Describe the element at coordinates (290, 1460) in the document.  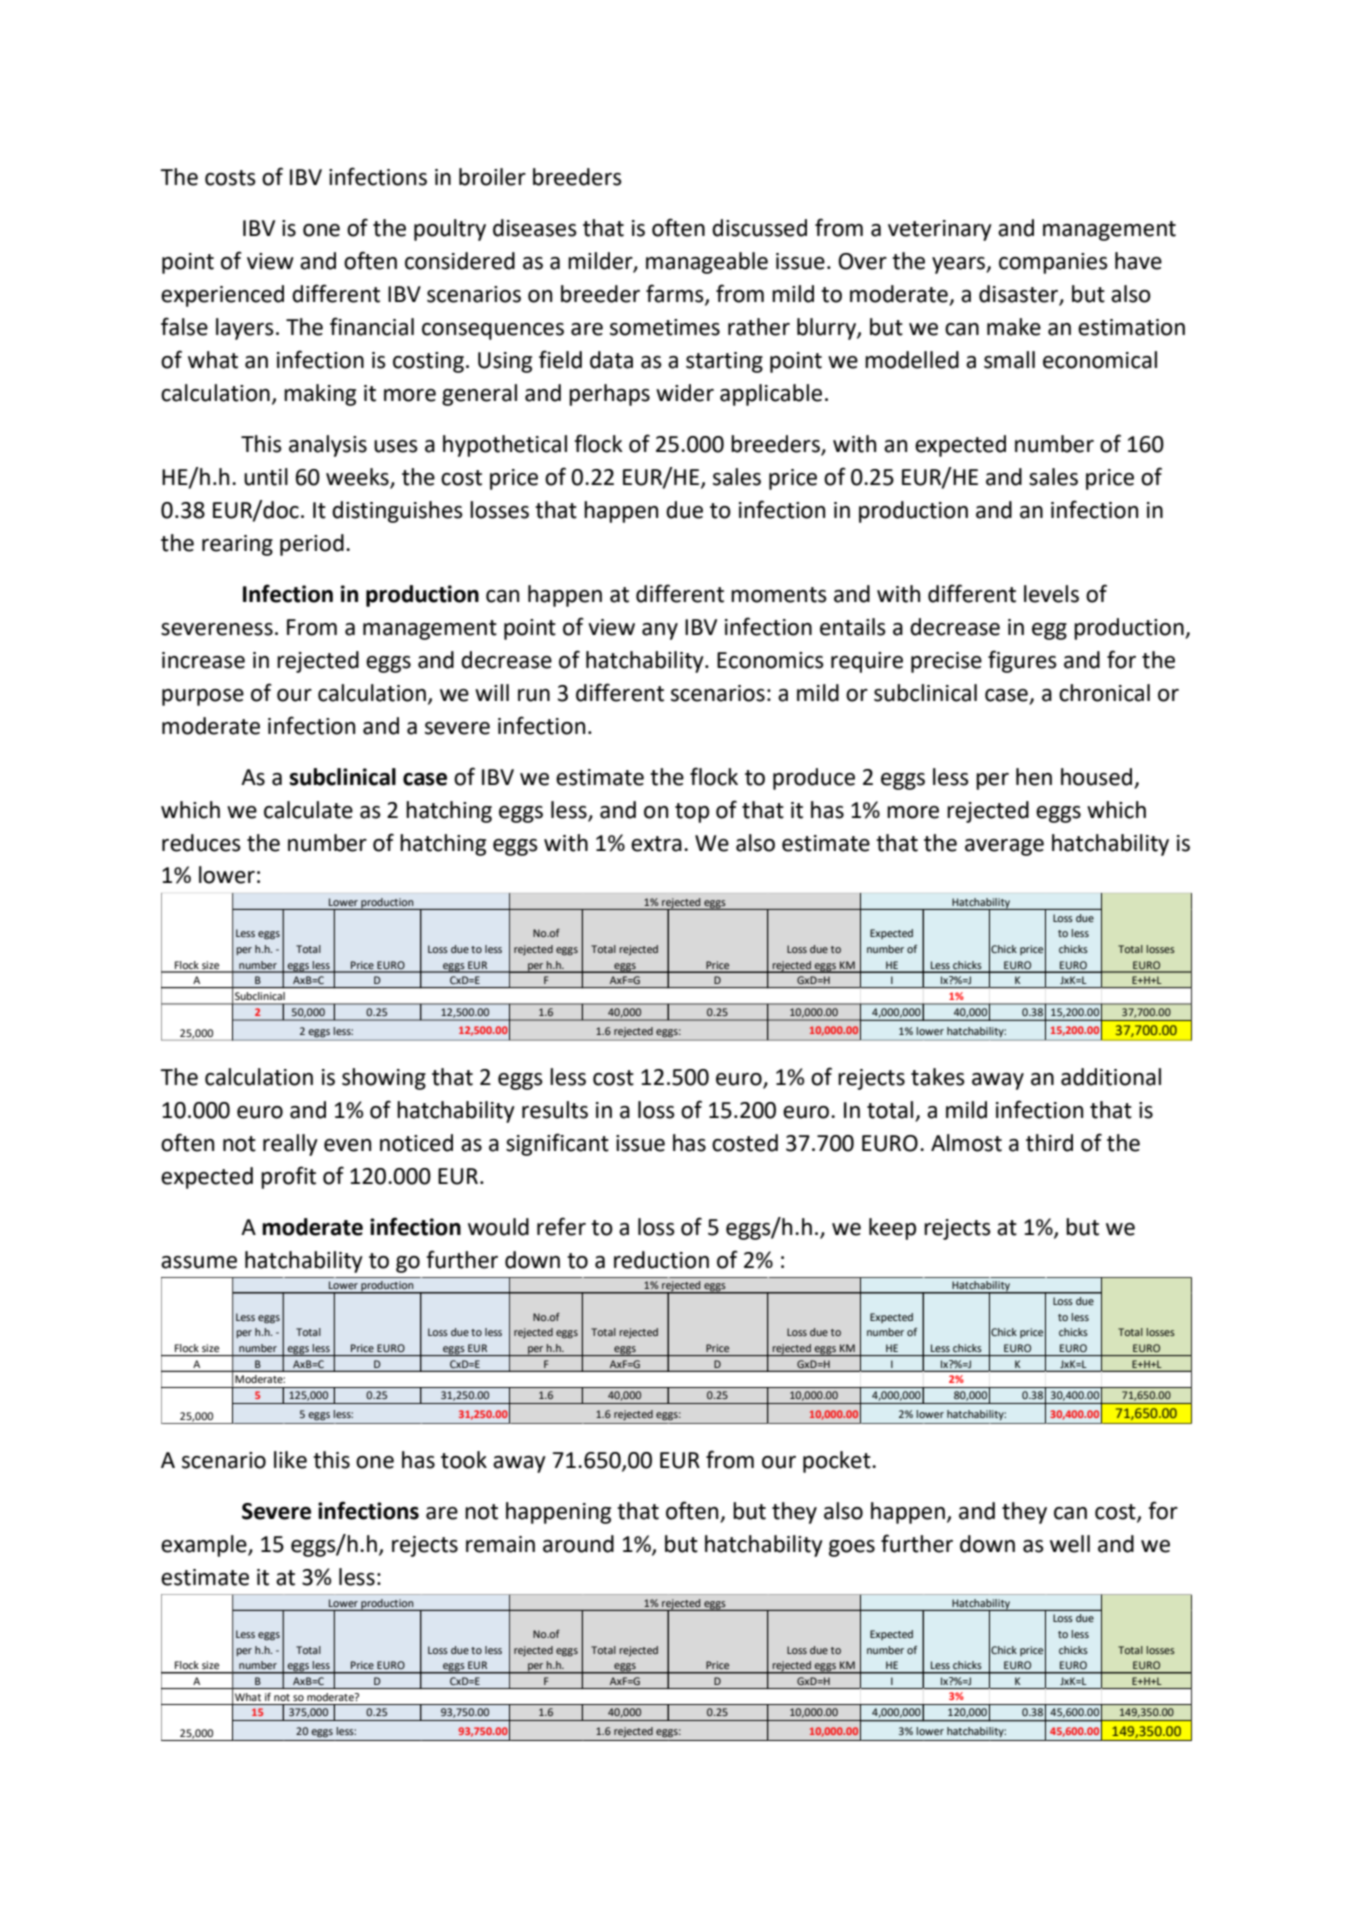
I see `like` at that location.
